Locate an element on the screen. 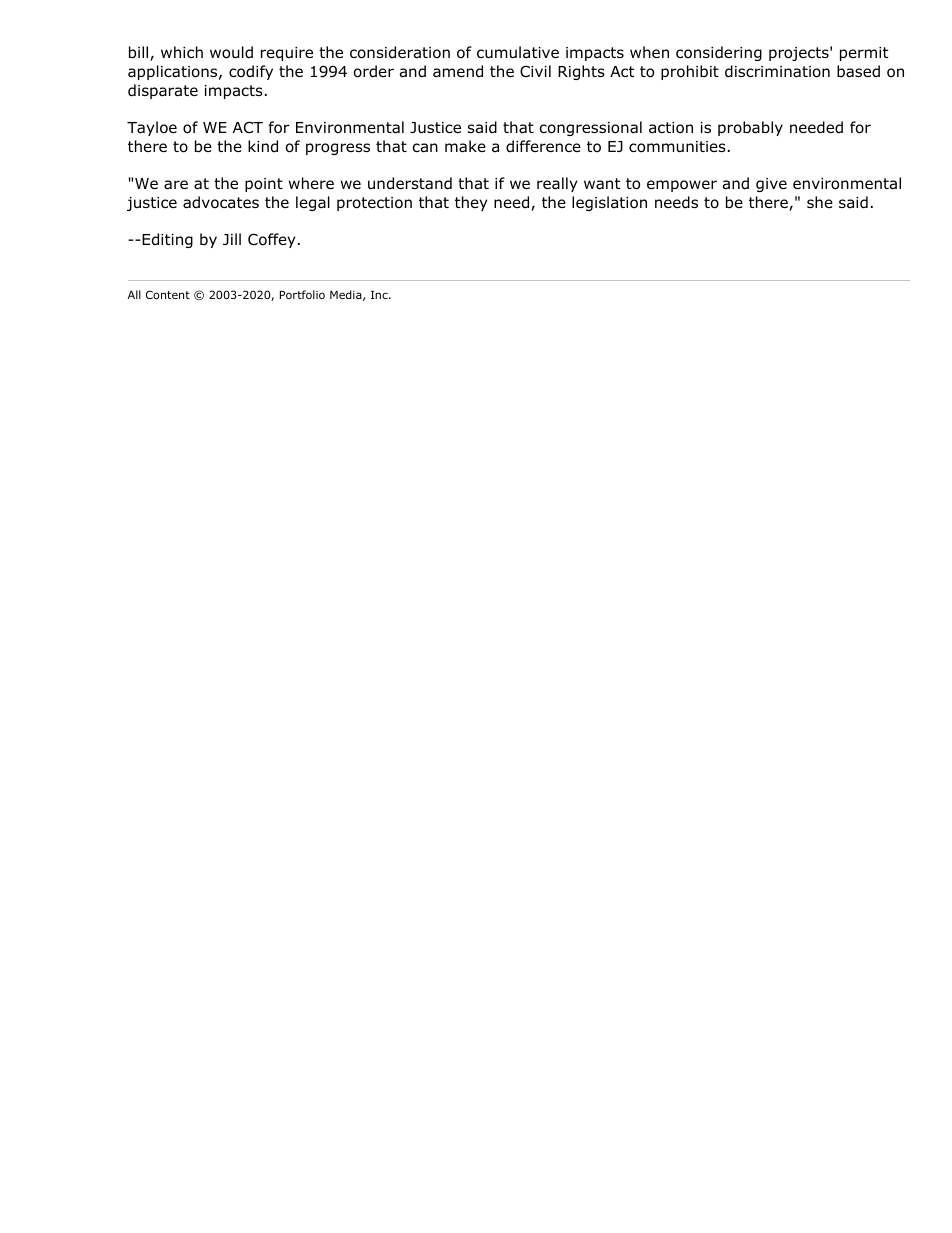  give is located at coordinates (771, 185).
